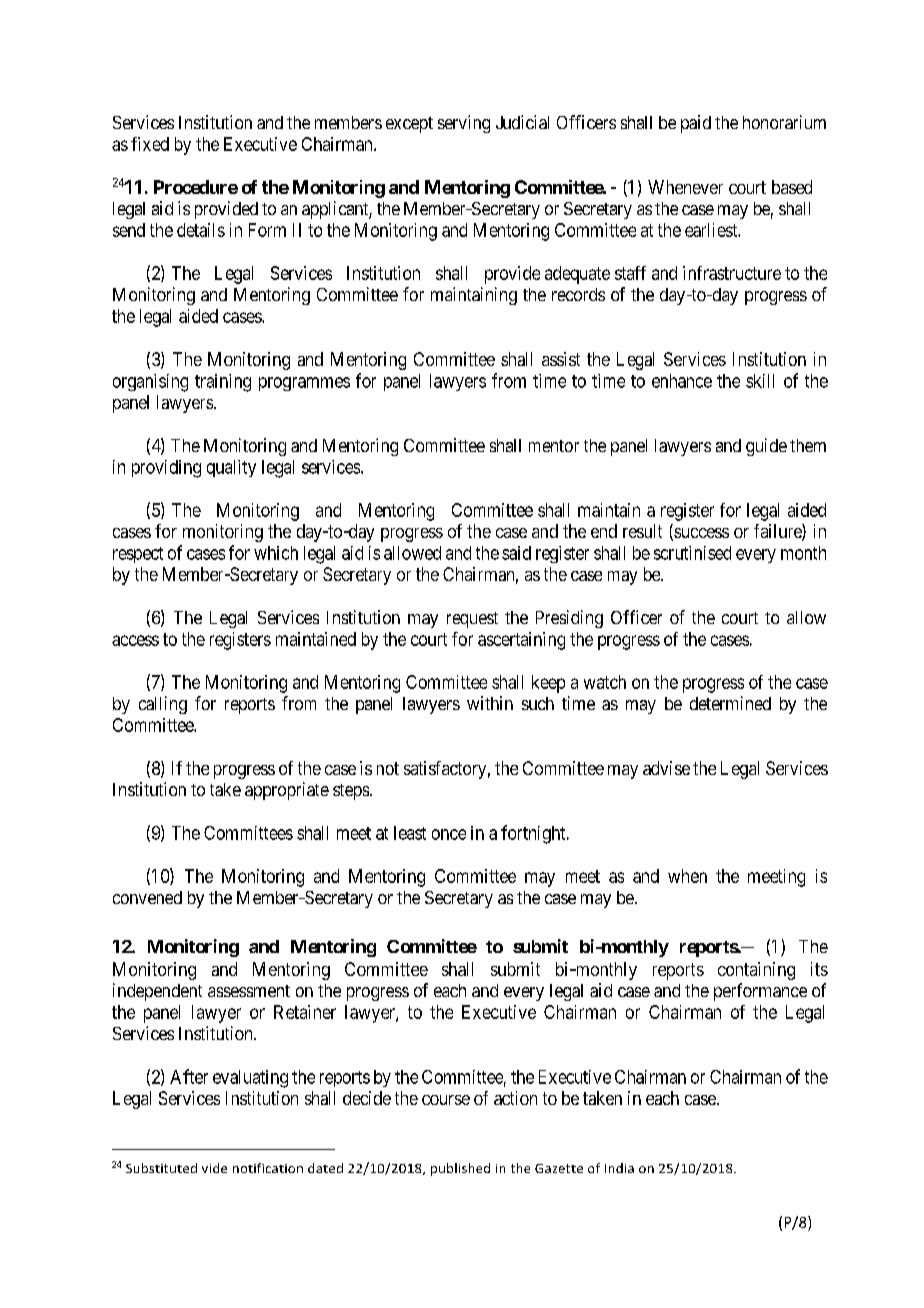 This document has width=924, height=1308. What do you see at coordinates (135, 640) in the document?
I see `access` at bounding box center [135, 640].
